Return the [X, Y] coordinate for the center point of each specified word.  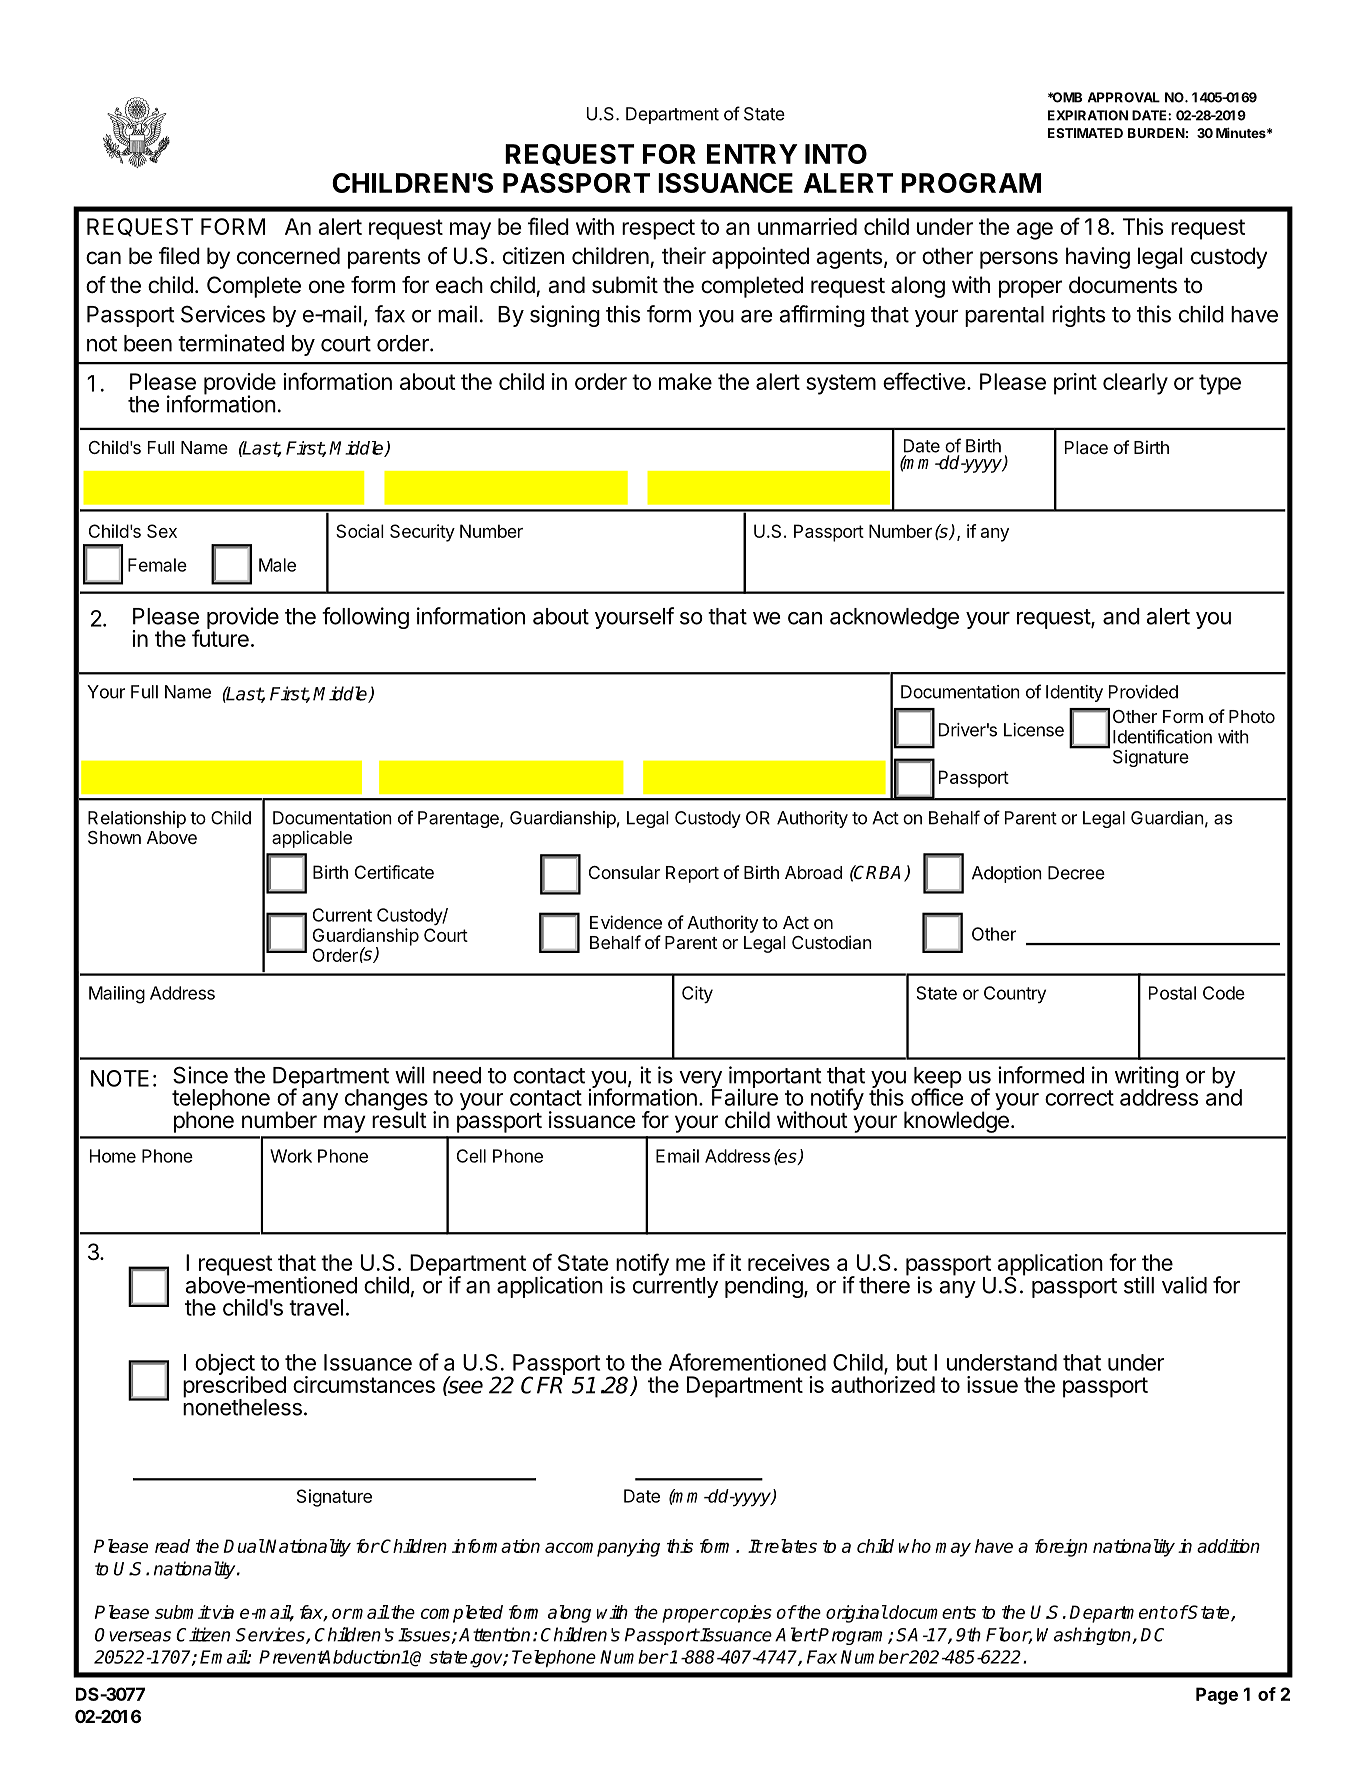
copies [745, 1614]
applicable [312, 839]
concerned [288, 256]
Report [692, 874]
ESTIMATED [1085, 133]
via [222, 1612]
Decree [1076, 873]
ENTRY [752, 154]
